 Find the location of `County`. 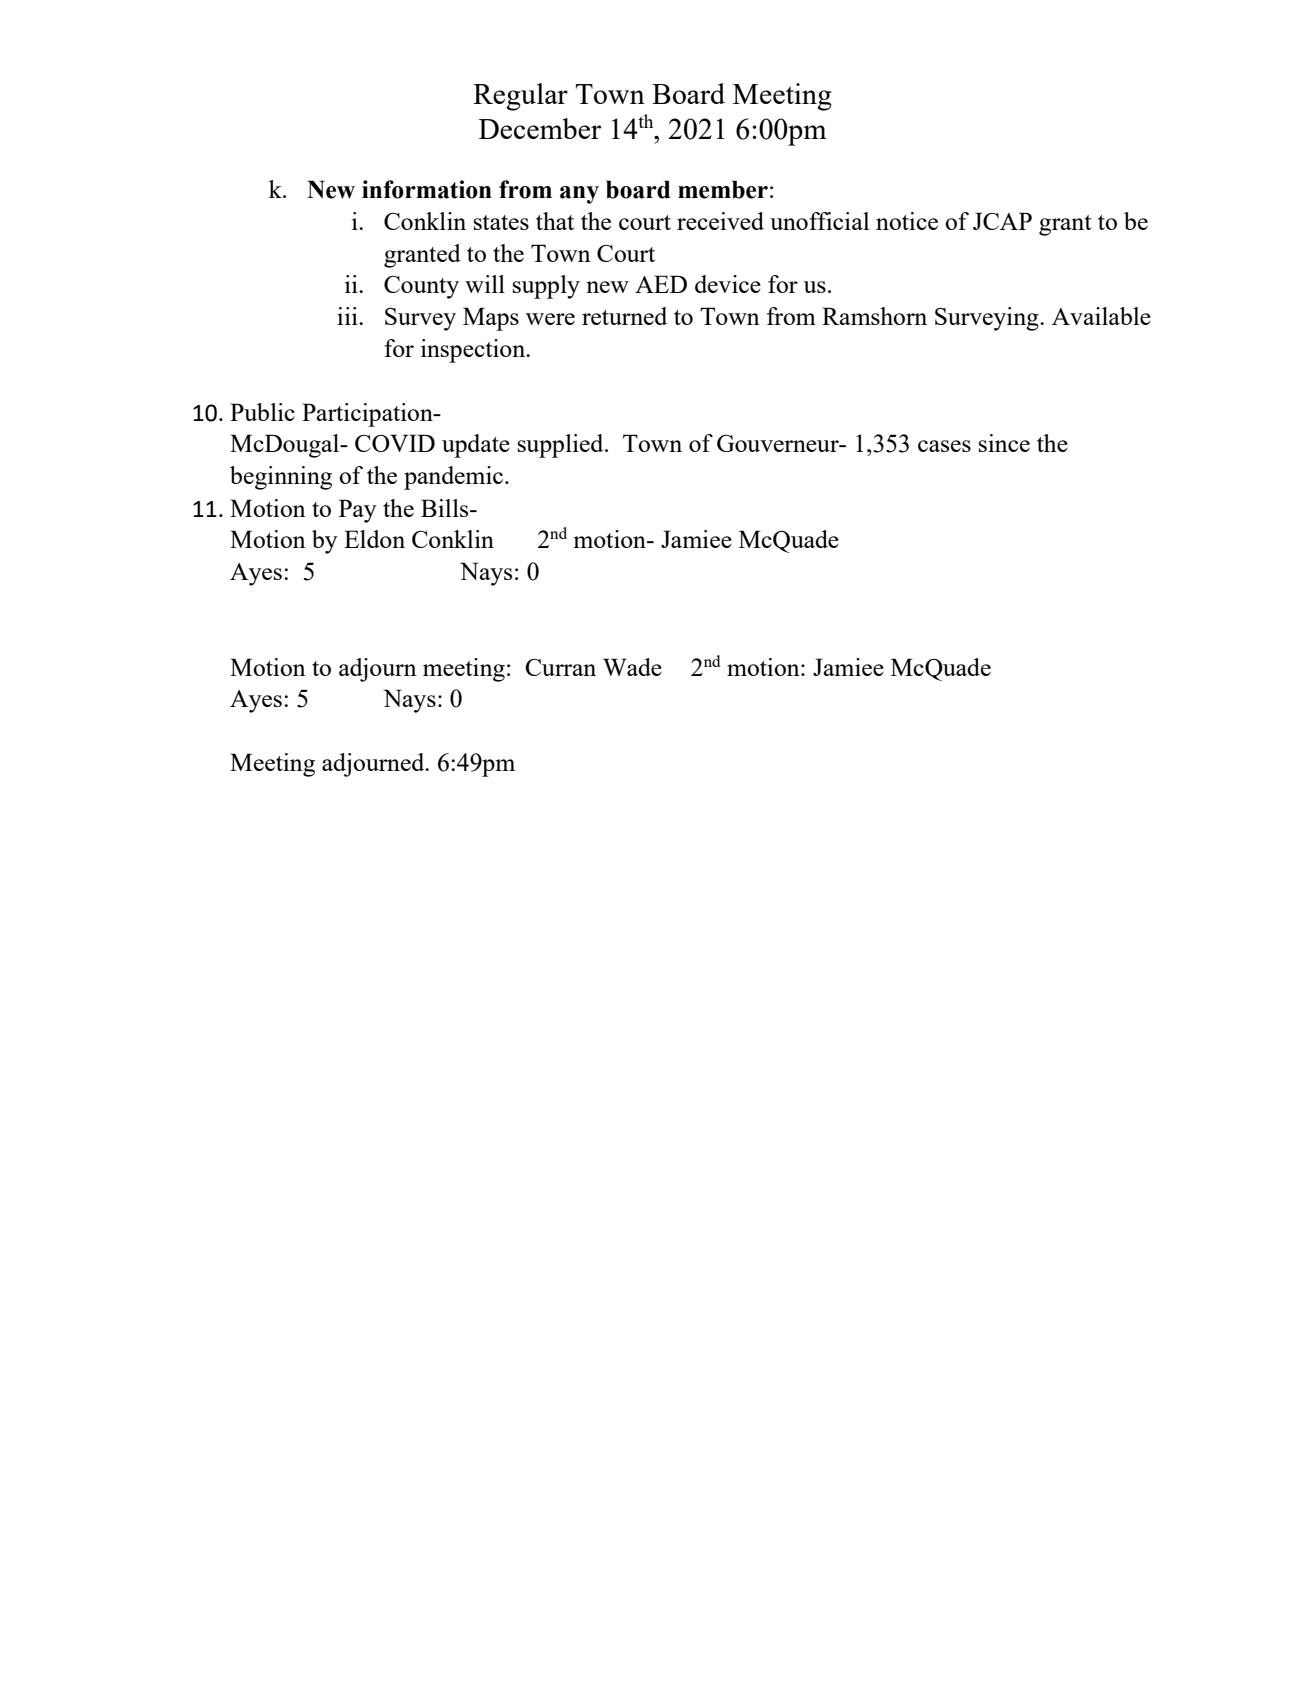

County is located at coordinates (421, 287).
